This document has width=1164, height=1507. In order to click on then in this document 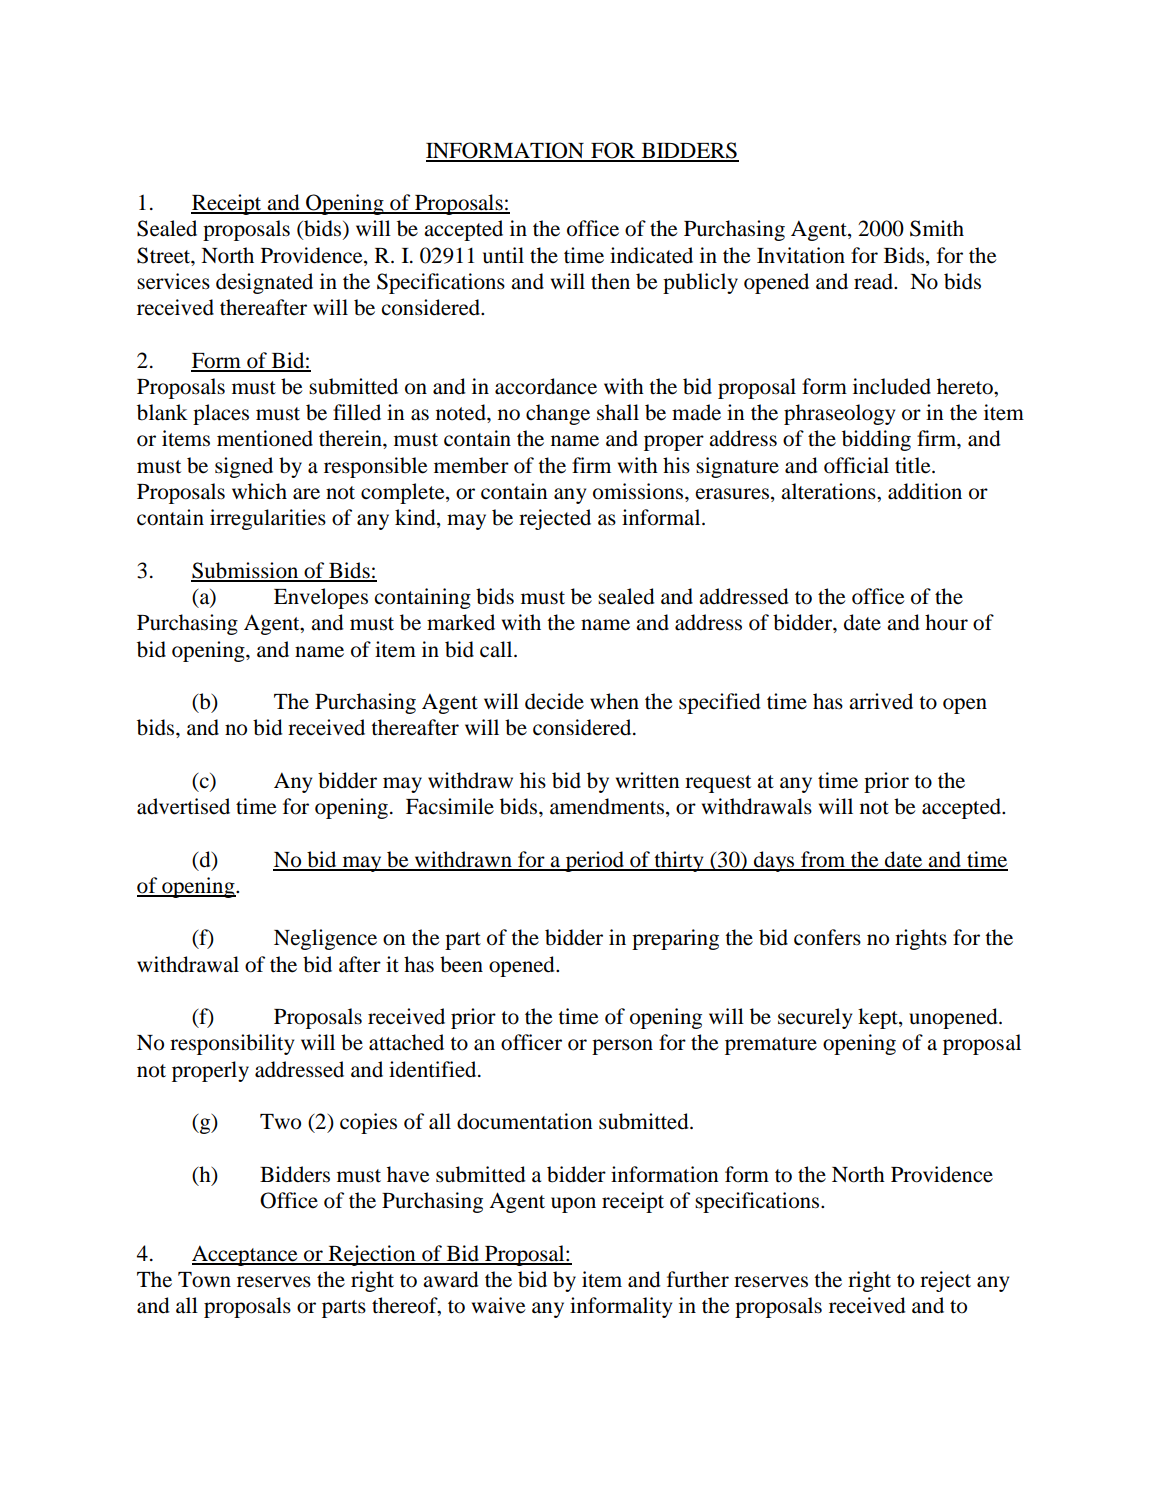, I will do `click(610, 281)`.
